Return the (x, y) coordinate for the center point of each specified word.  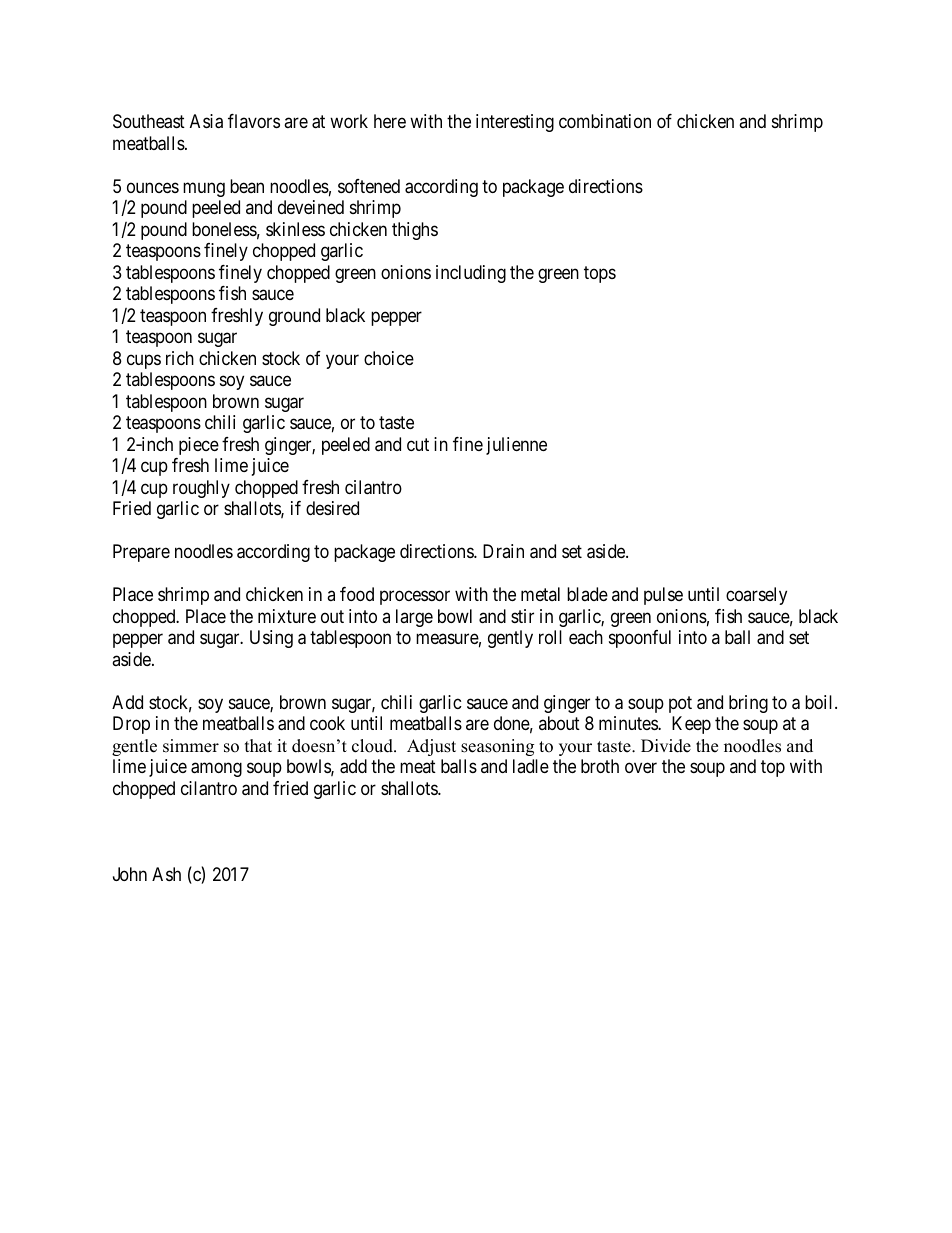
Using (271, 639)
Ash (166, 874)
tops (600, 274)
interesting (515, 123)
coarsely (756, 596)
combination (605, 121)
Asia (206, 121)
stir (522, 616)
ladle (531, 766)
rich (180, 358)
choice (389, 358)
